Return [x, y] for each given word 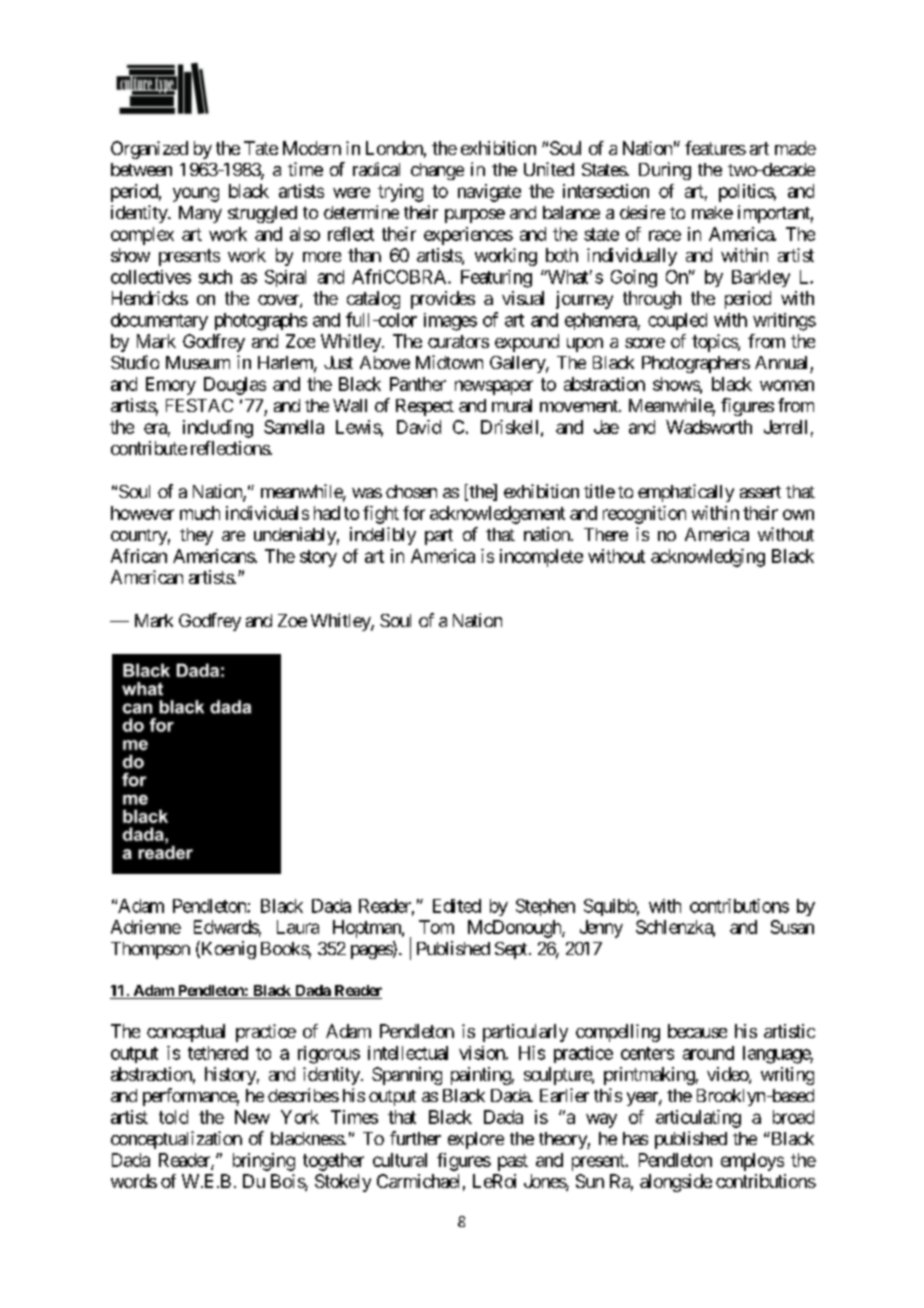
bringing [264, 1162]
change [437, 171]
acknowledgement [497, 515]
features [715, 148]
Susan [792, 927]
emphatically [686, 493]
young [196, 194]
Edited [457, 906]
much [200, 513]
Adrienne [146, 927]
